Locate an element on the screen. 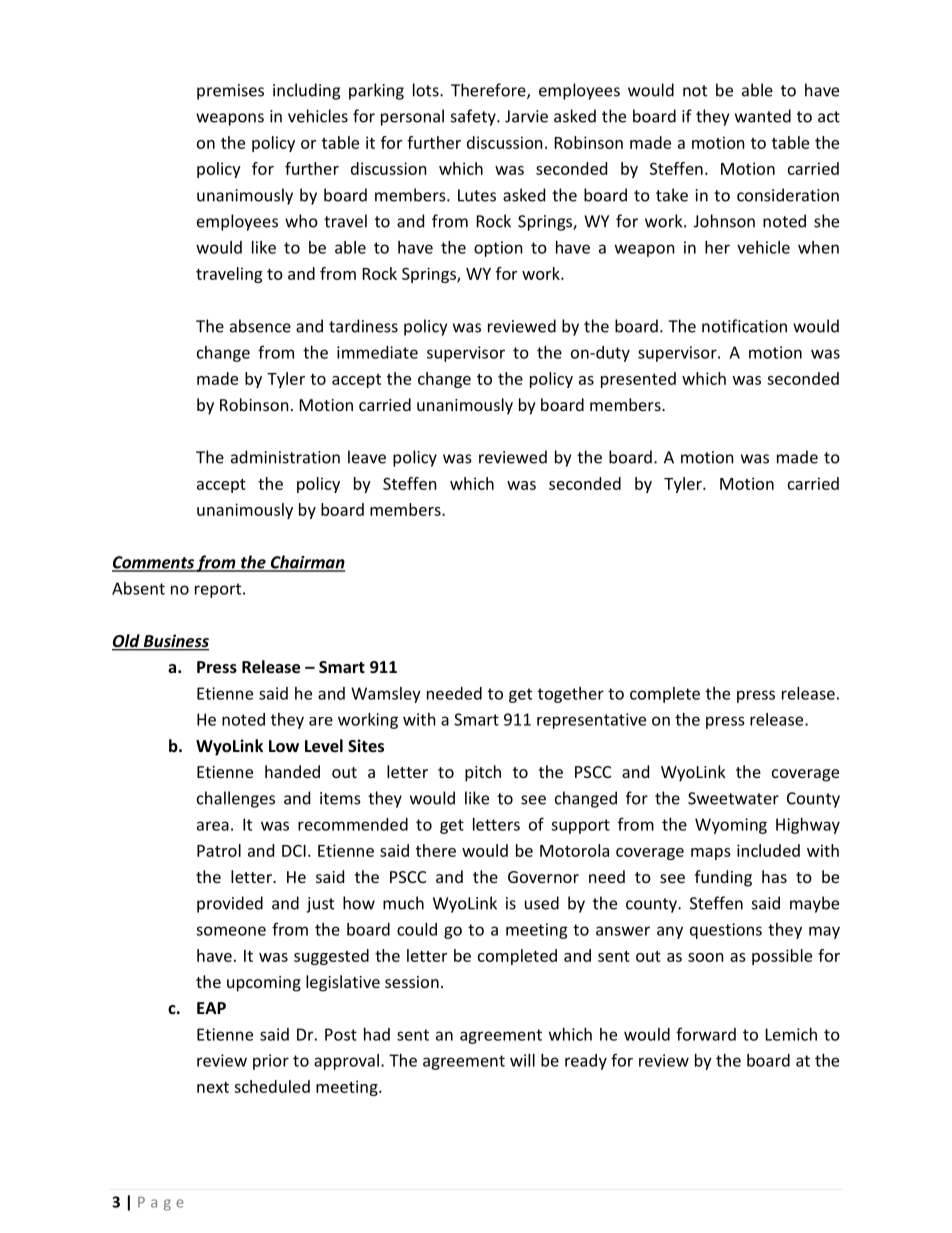 The height and width of the screenshot is (1233, 952). forward is located at coordinates (706, 1034).
